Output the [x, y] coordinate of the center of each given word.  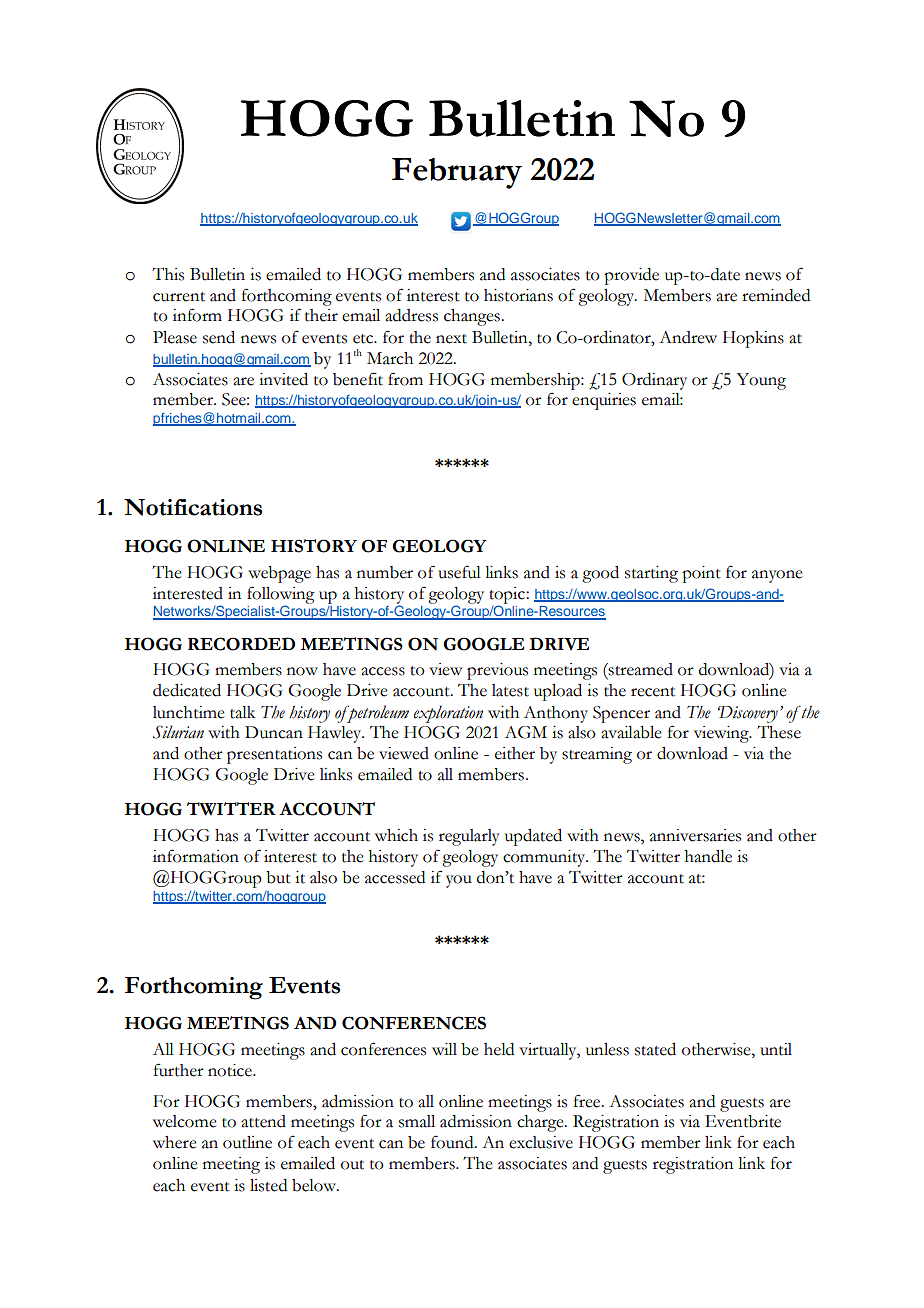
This [168, 274]
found [453, 1142]
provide [631, 276]
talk [242, 712]
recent [653, 692]
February [457, 173]
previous [497, 671]
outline [247, 1142]
